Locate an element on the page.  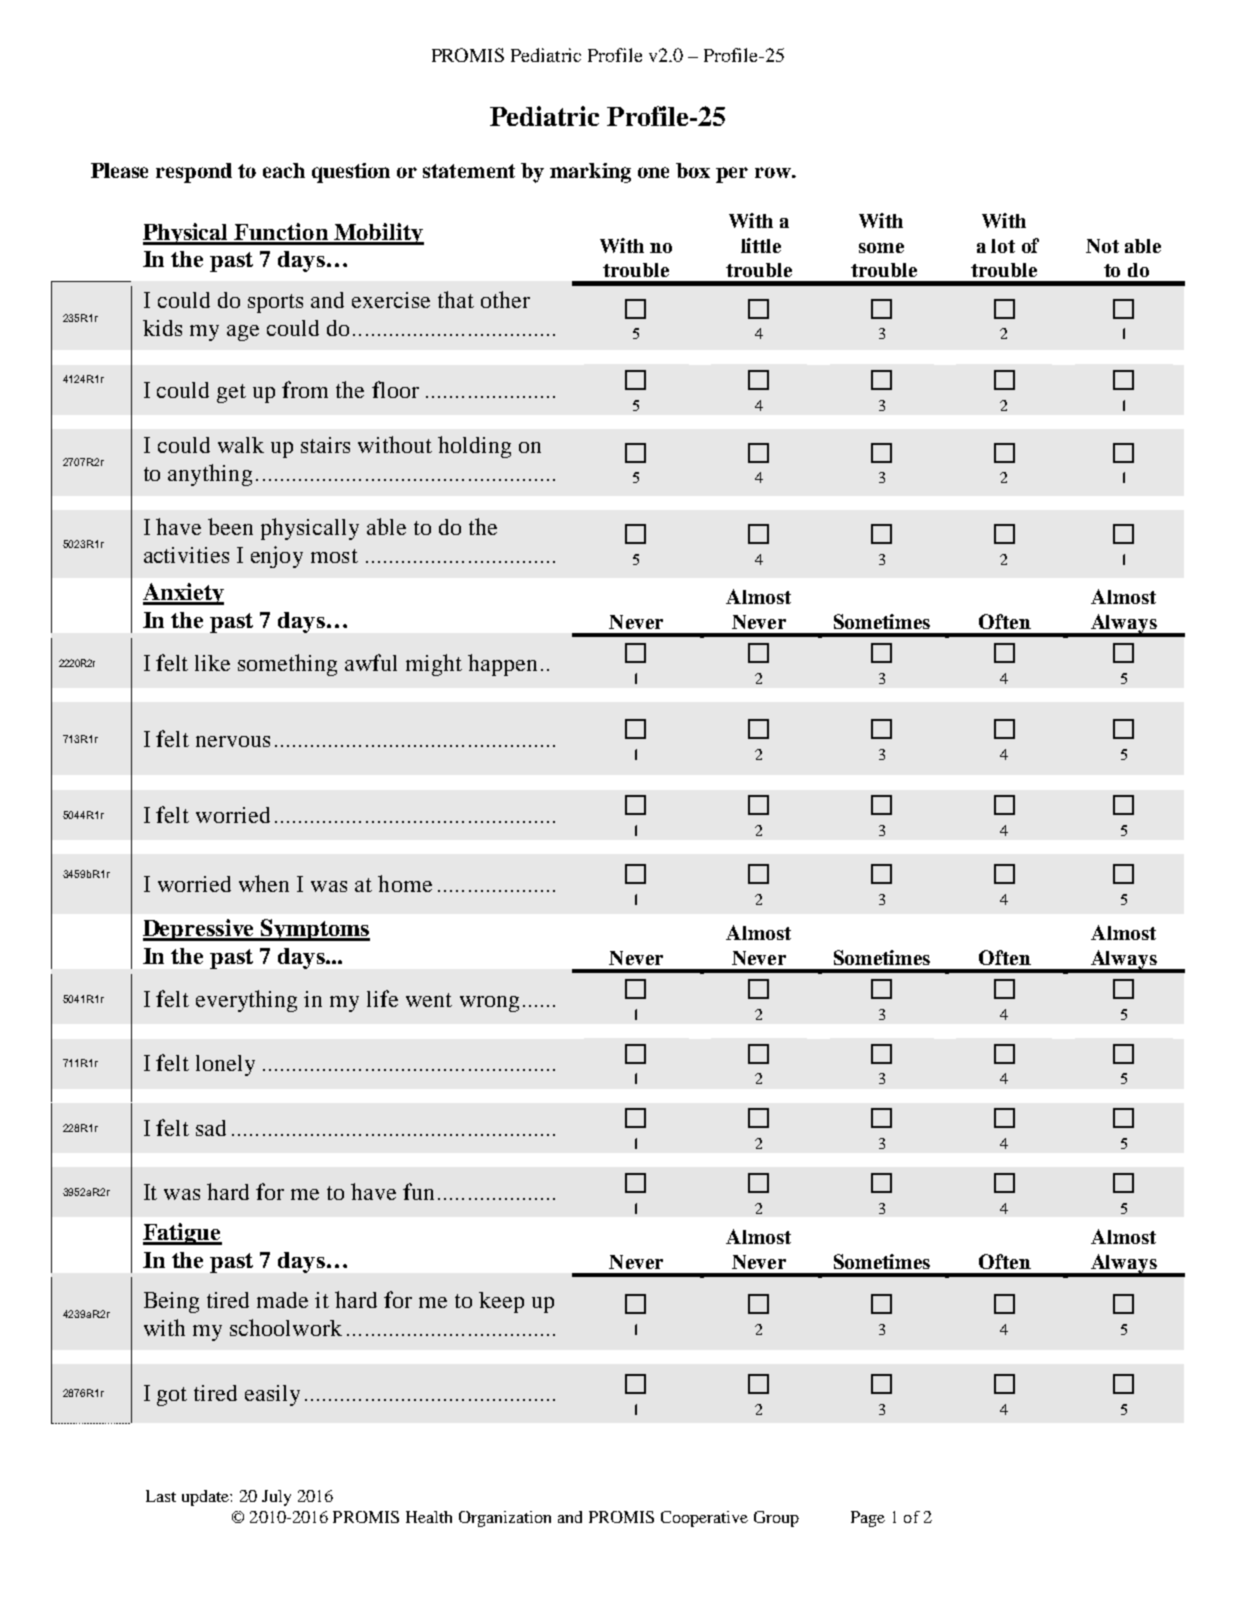
might is located at coordinates (434, 665).
